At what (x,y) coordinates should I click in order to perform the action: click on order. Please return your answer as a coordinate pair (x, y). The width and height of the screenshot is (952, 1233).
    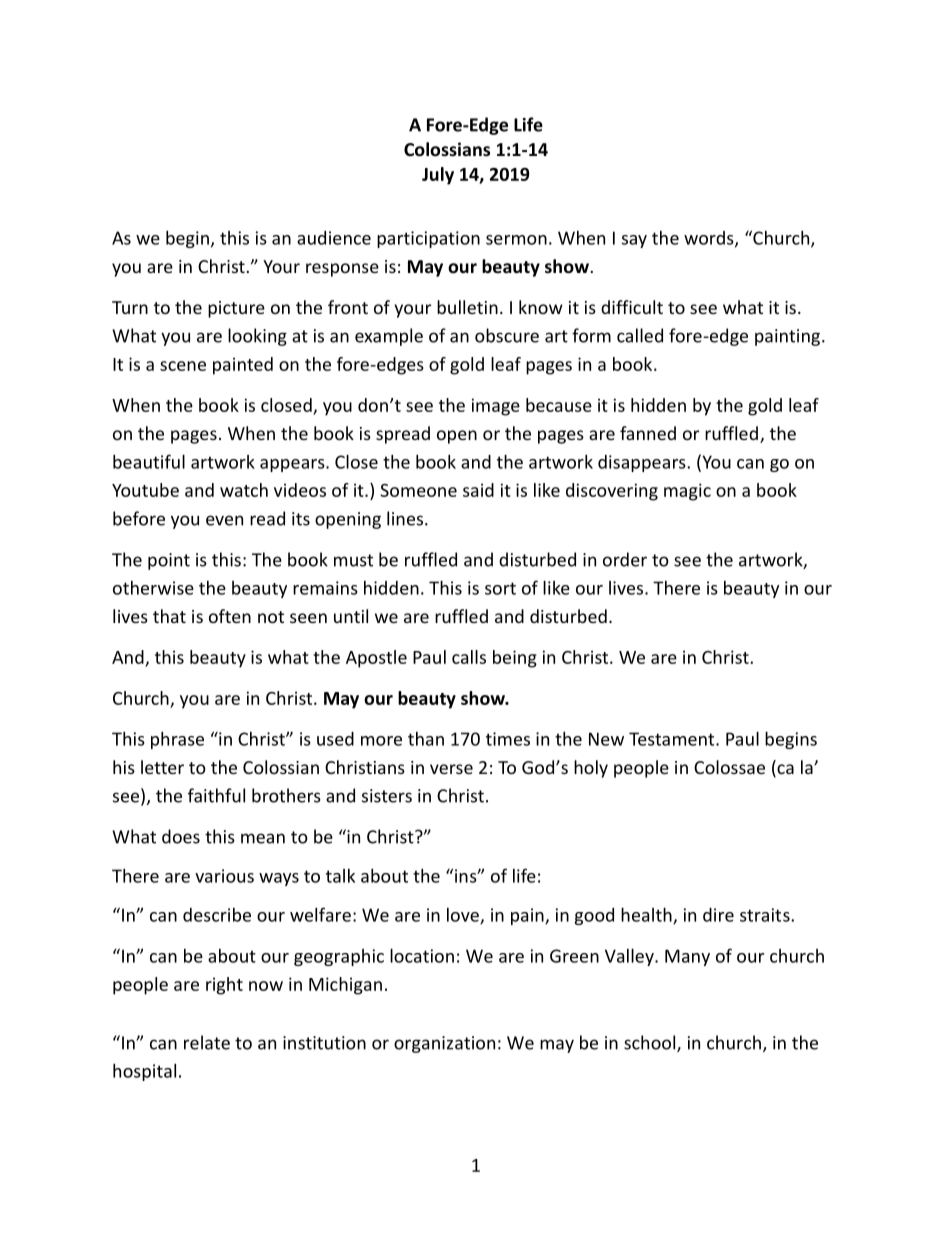
    Looking at the image, I should click on (625, 559).
